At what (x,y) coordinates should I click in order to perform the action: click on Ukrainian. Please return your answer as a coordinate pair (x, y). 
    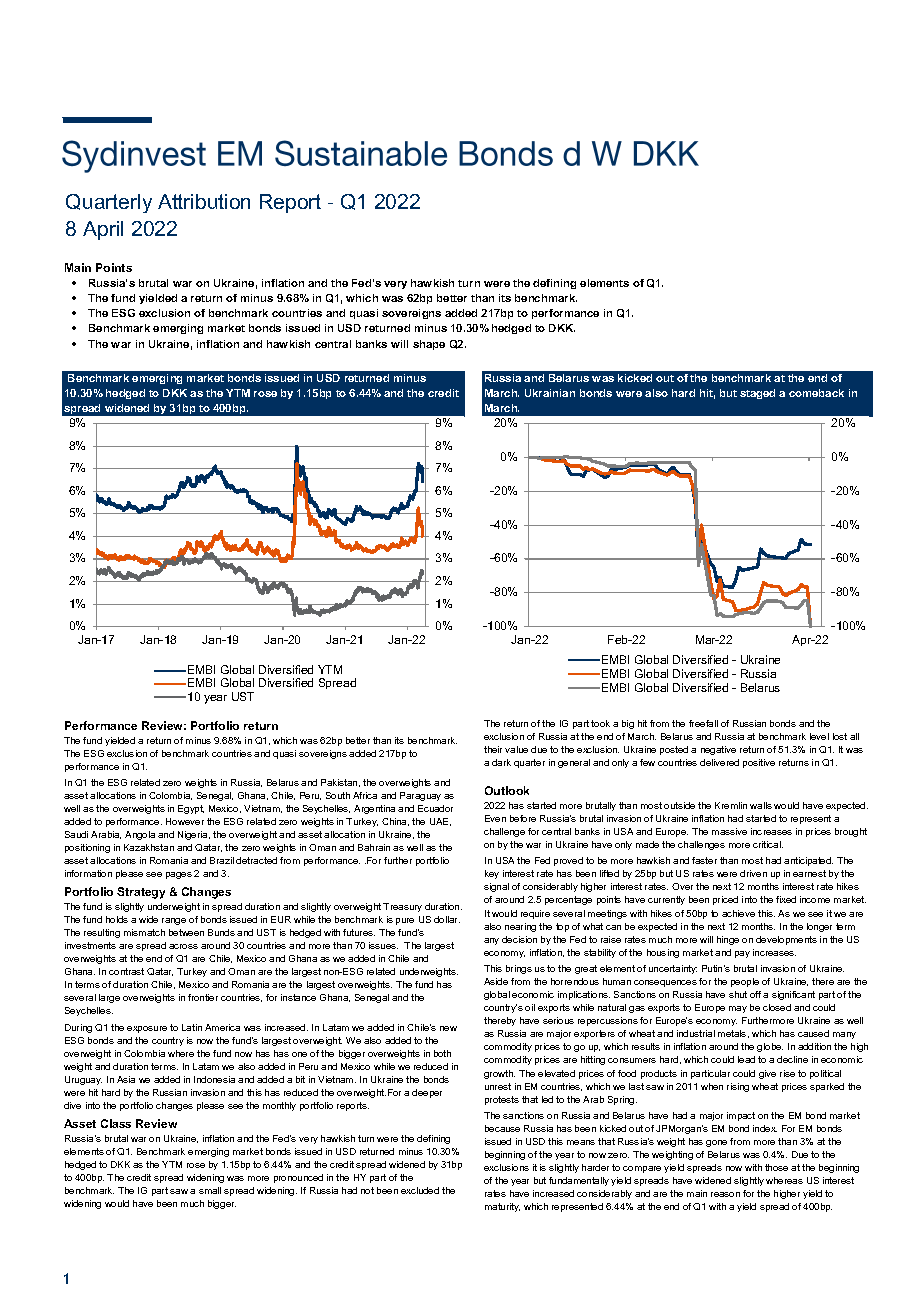
    Looking at the image, I should click on (550, 393).
